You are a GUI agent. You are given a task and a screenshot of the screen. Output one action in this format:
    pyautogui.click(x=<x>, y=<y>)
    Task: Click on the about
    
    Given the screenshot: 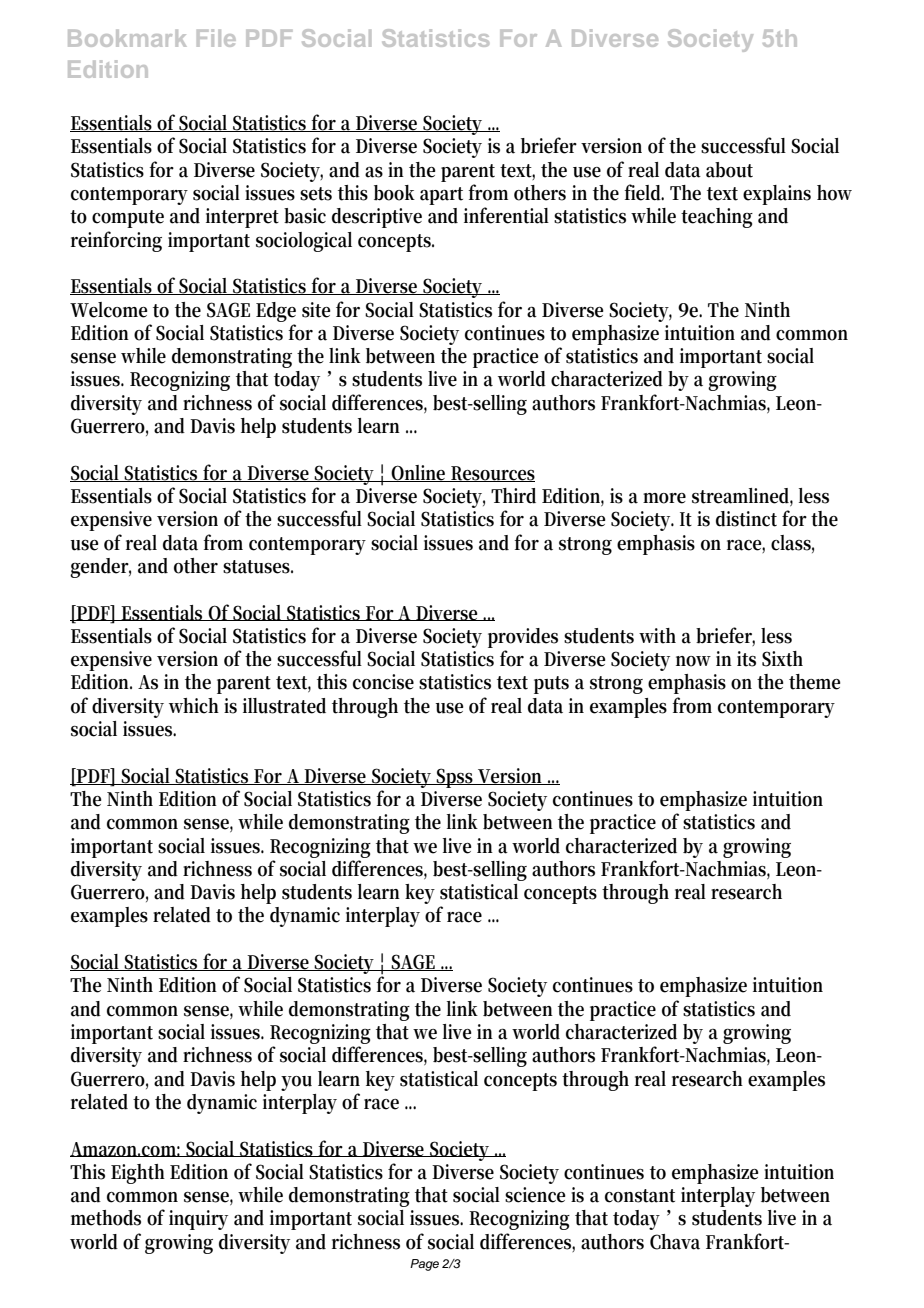 What is the action you would take?
    pyautogui.click(x=729, y=170)
